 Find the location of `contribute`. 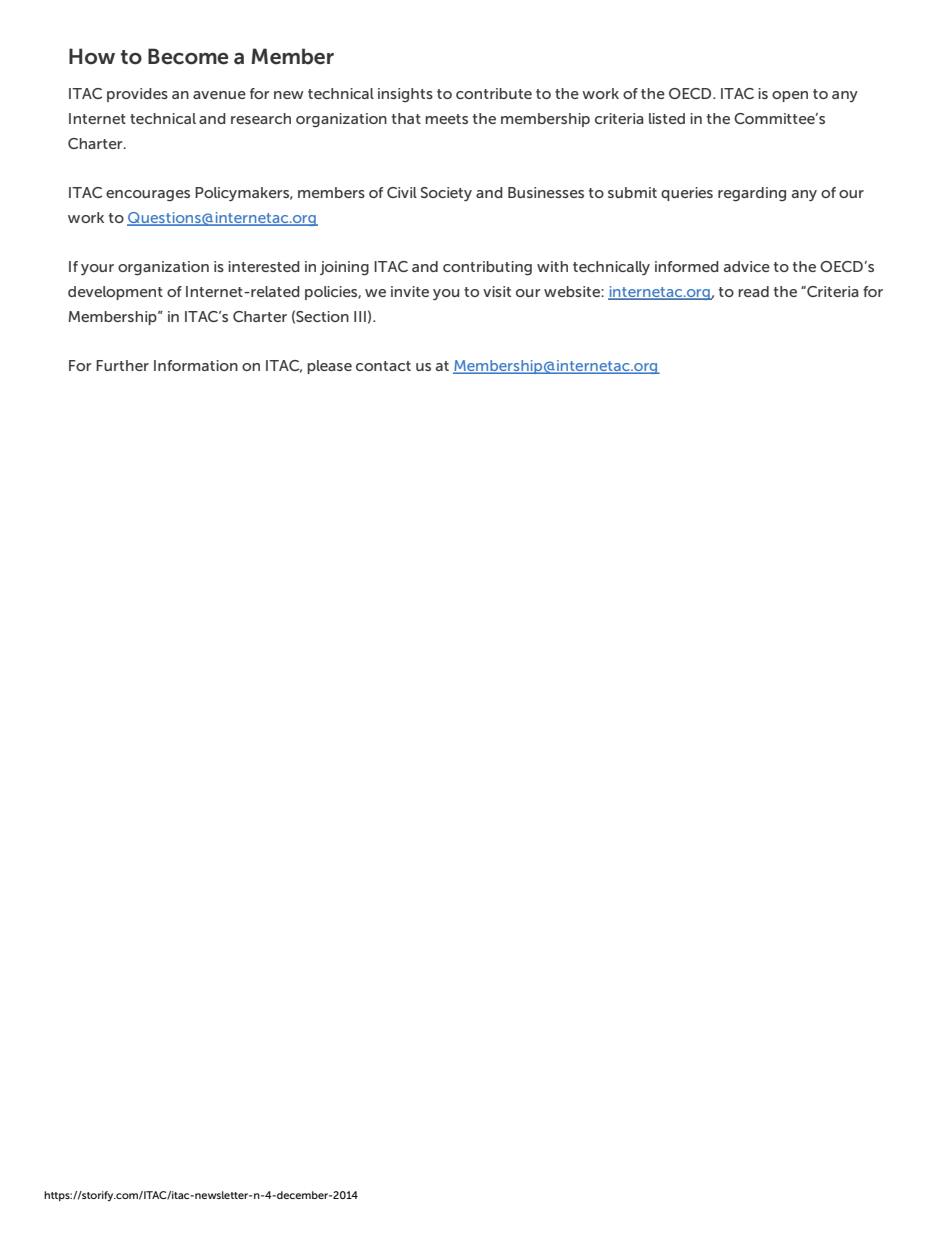

contribute is located at coordinates (494, 93).
